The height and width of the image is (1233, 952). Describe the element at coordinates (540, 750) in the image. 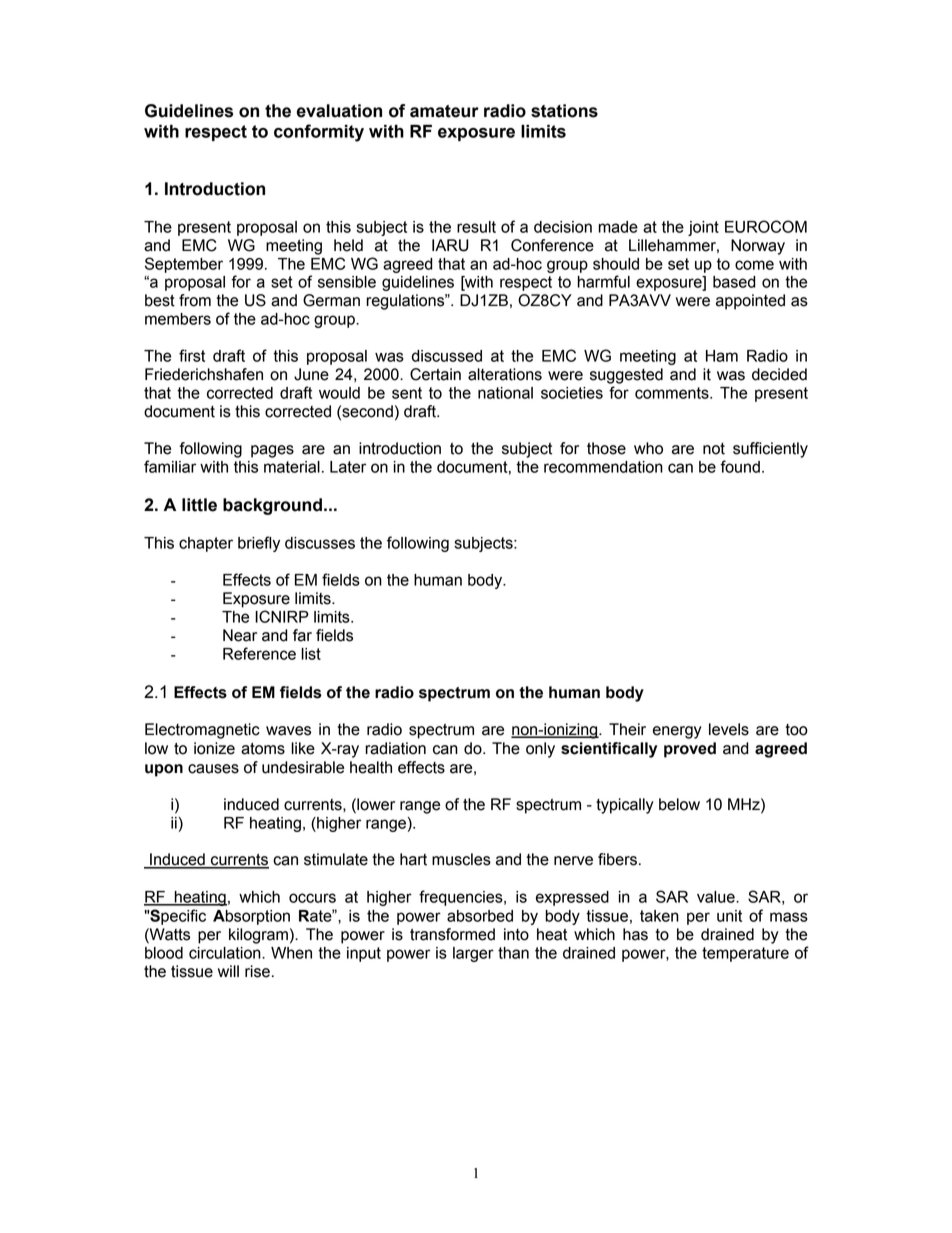

I see `only` at that location.
